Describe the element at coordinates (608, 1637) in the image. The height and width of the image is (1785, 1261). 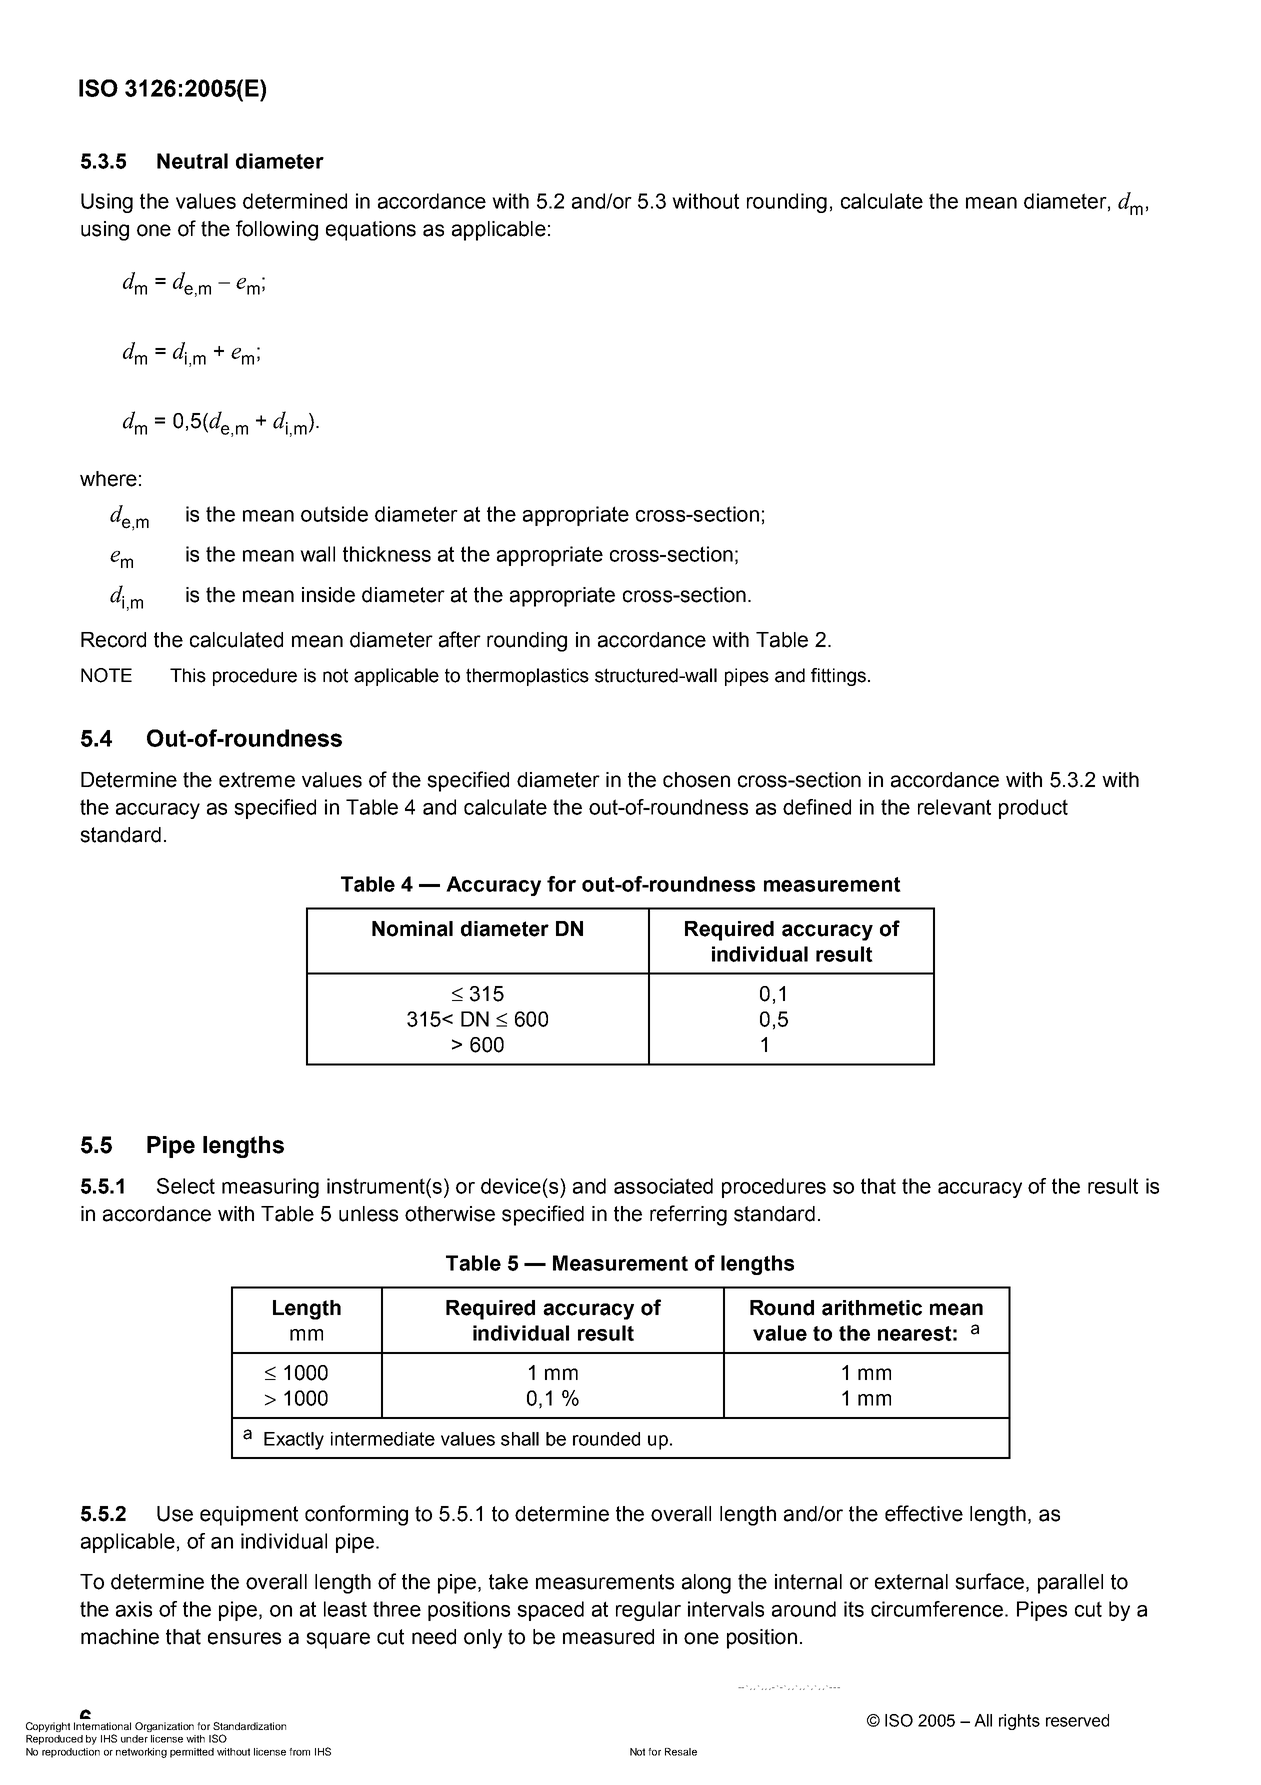
I see `measured` at that location.
